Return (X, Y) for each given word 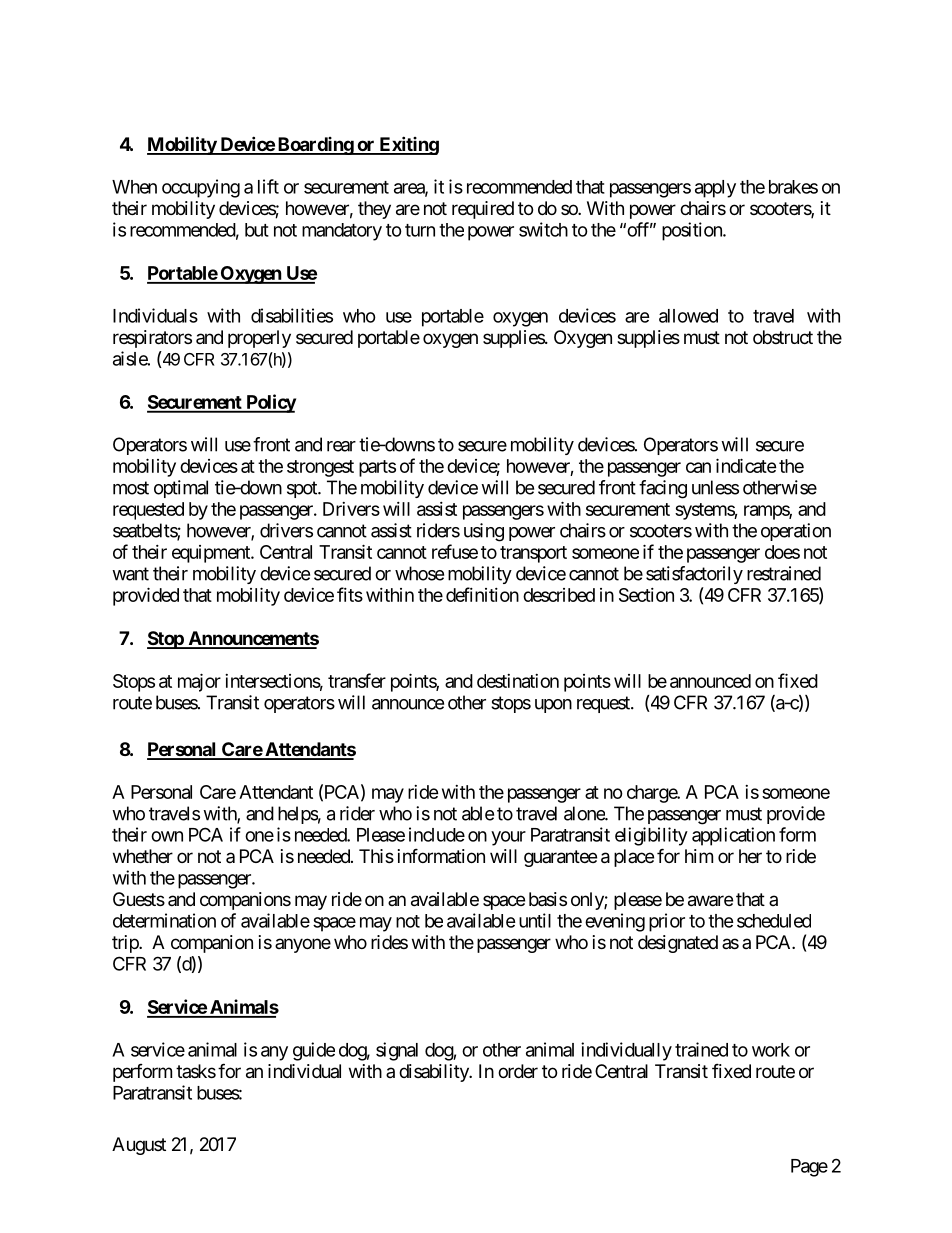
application (733, 836)
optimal (181, 489)
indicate (746, 465)
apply (715, 189)
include (437, 834)
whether (143, 856)
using (484, 532)
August (139, 1146)
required (483, 210)
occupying (201, 188)
